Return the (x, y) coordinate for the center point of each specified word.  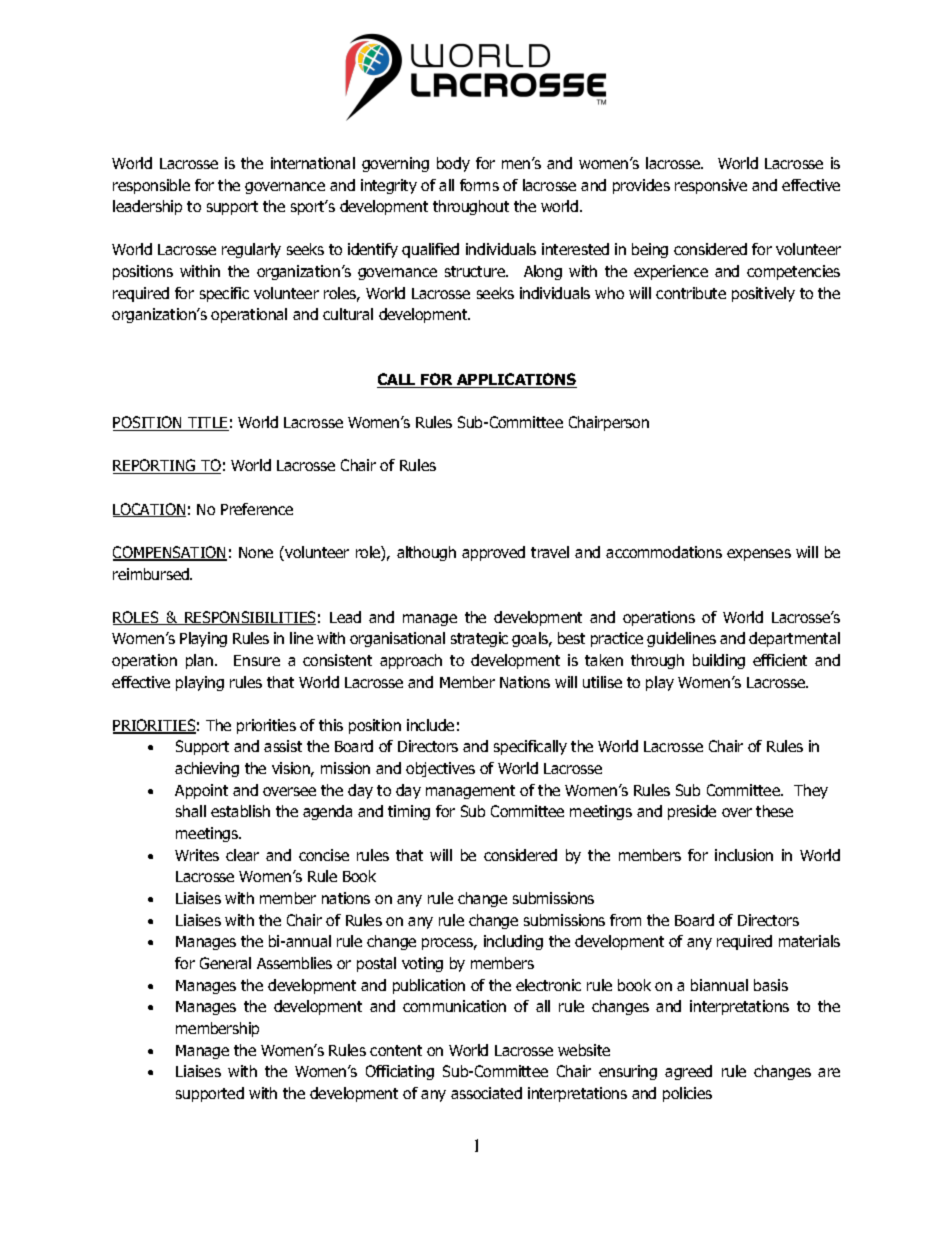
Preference (257, 509)
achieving (207, 769)
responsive (711, 186)
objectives (440, 769)
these (774, 811)
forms (479, 185)
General (225, 963)
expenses (759, 555)
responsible (151, 186)
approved (493, 553)
